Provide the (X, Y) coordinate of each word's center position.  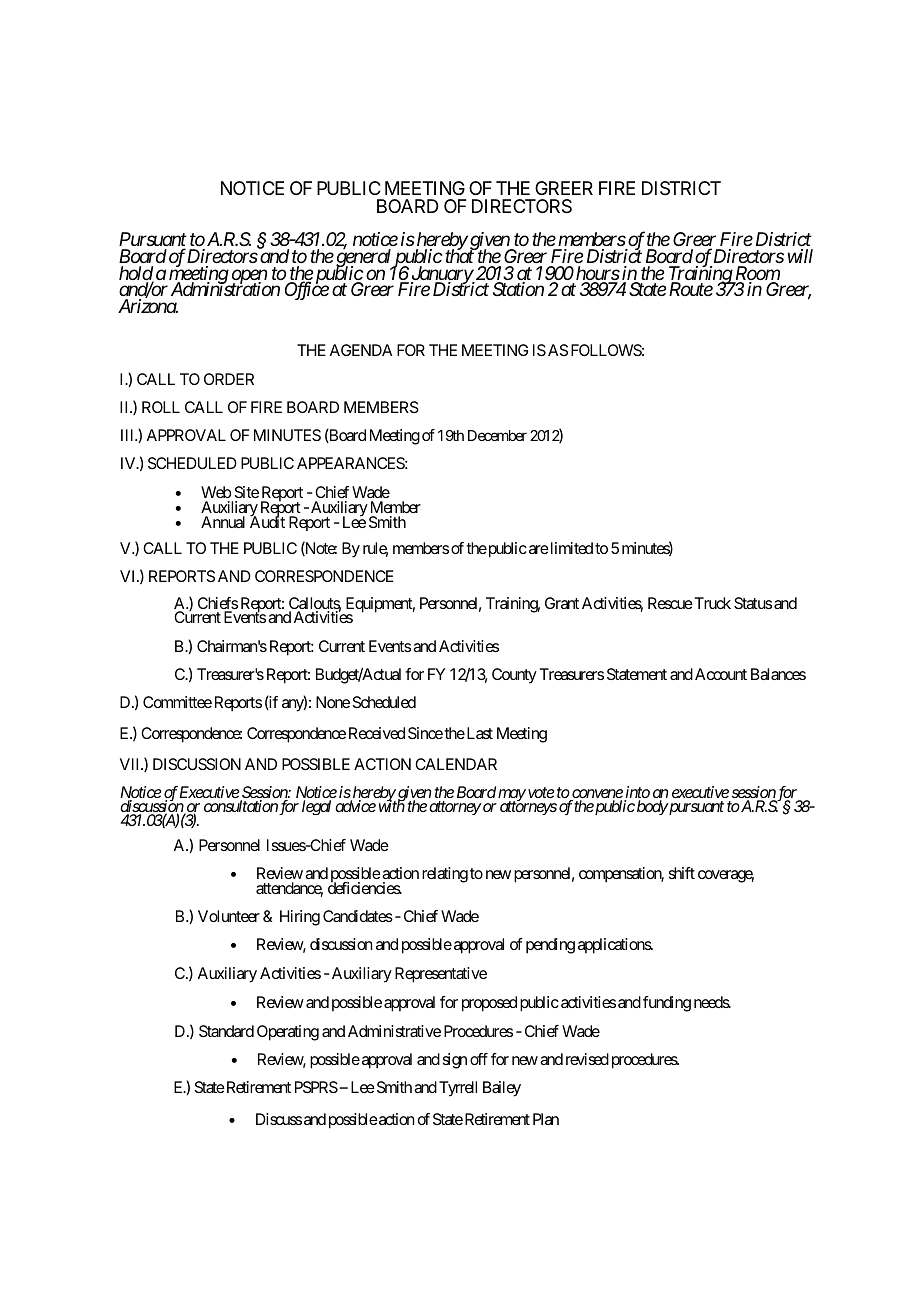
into (637, 793)
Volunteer (229, 916)
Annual (223, 522)
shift (682, 873)
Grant (562, 603)
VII (131, 764)
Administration (225, 289)
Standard (226, 1031)
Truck (711, 603)
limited (570, 548)
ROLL (161, 407)
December (497, 435)
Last (478, 733)
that (460, 255)
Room (756, 274)
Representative (441, 975)
